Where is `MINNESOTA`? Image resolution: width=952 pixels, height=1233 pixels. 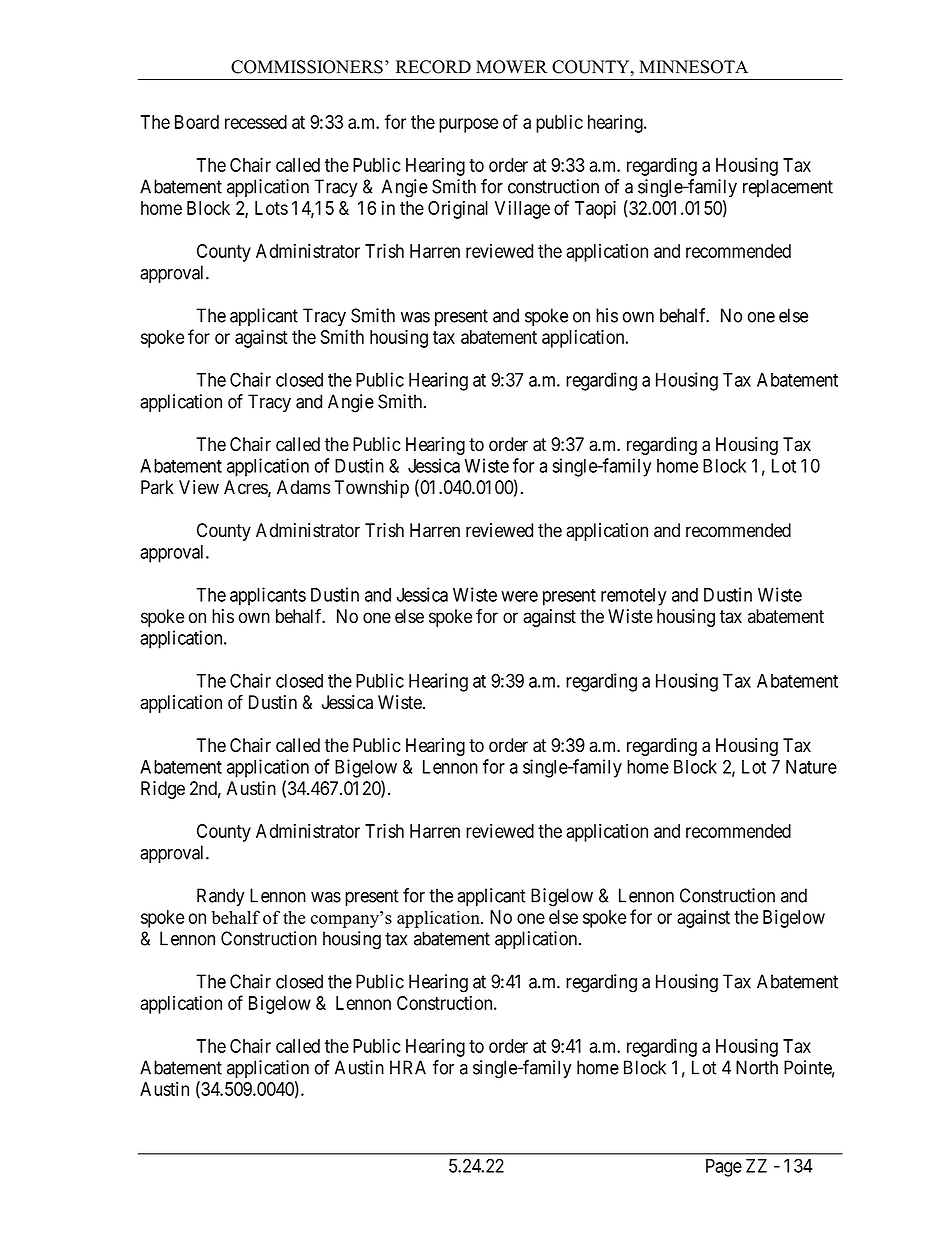 MINNESOTA is located at coordinates (693, 67).
